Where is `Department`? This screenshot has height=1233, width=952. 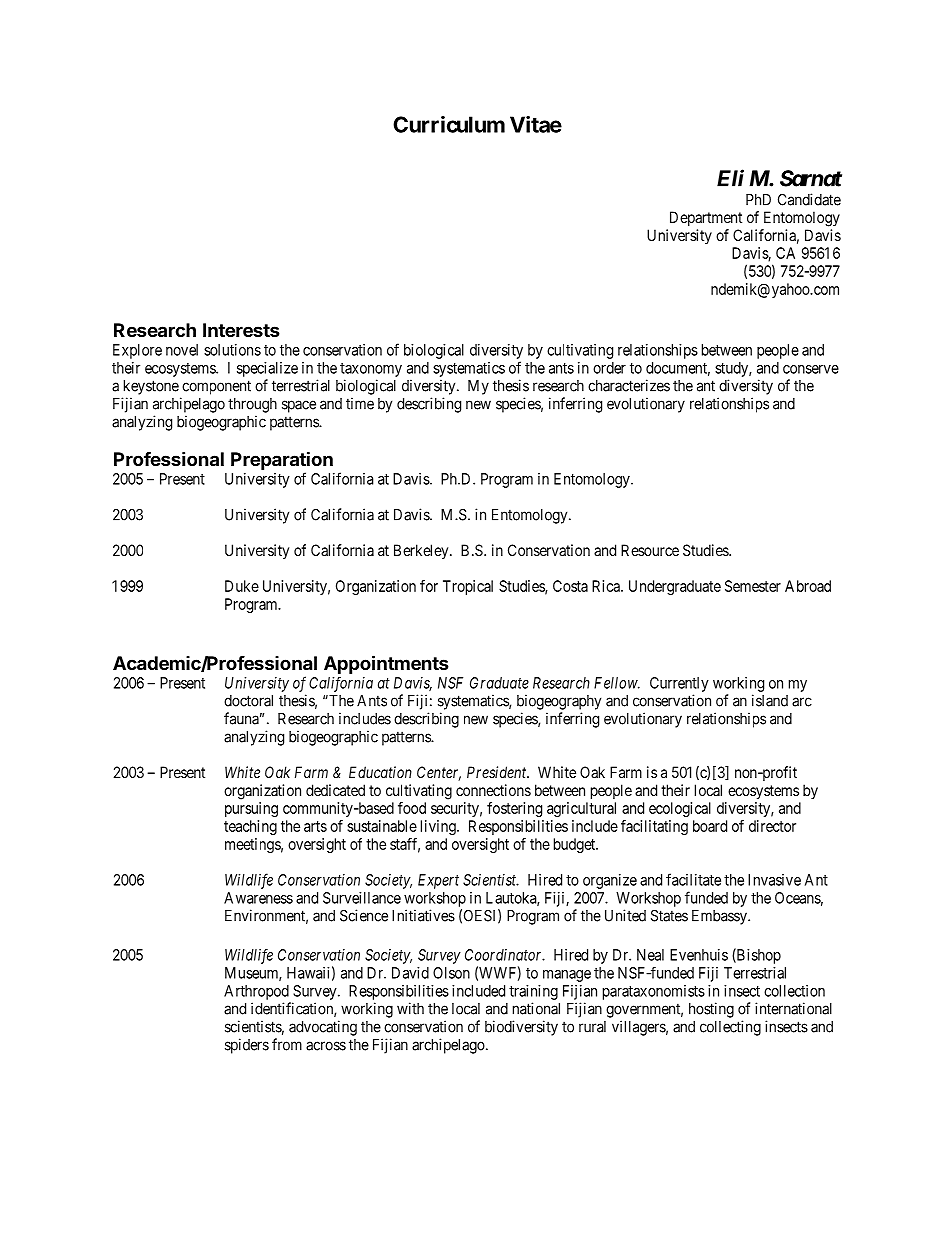 Department is located at coordinates (706, 218).
